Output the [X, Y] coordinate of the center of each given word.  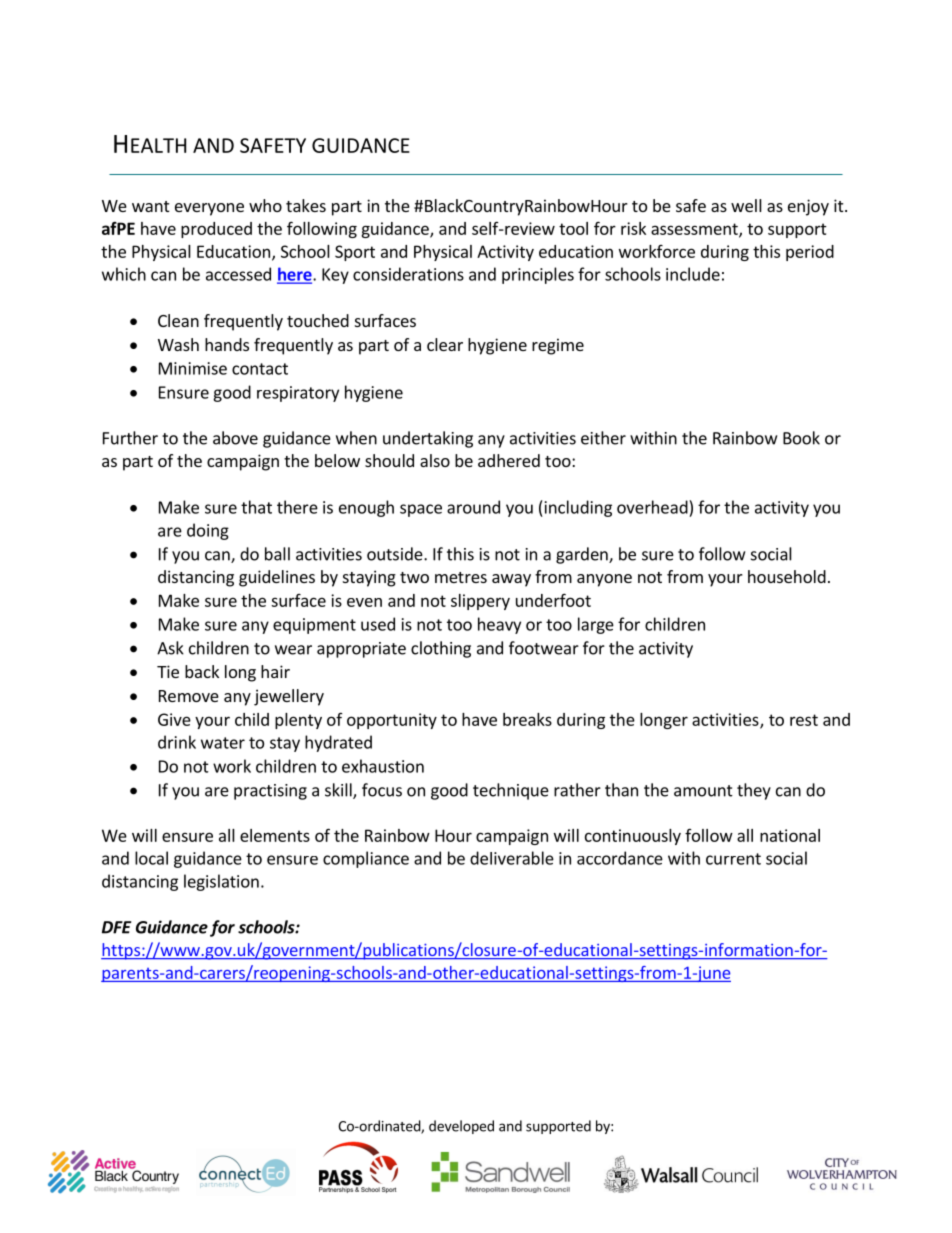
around [473, 507]
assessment [695, 230]
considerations [408, 274]
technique [511, 791]
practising [270, 792]
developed [461, 1127]
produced [216, 230]
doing [208, 531]
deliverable [512, 858]
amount [703, 791]
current [733, 859]
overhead [652, 507]
